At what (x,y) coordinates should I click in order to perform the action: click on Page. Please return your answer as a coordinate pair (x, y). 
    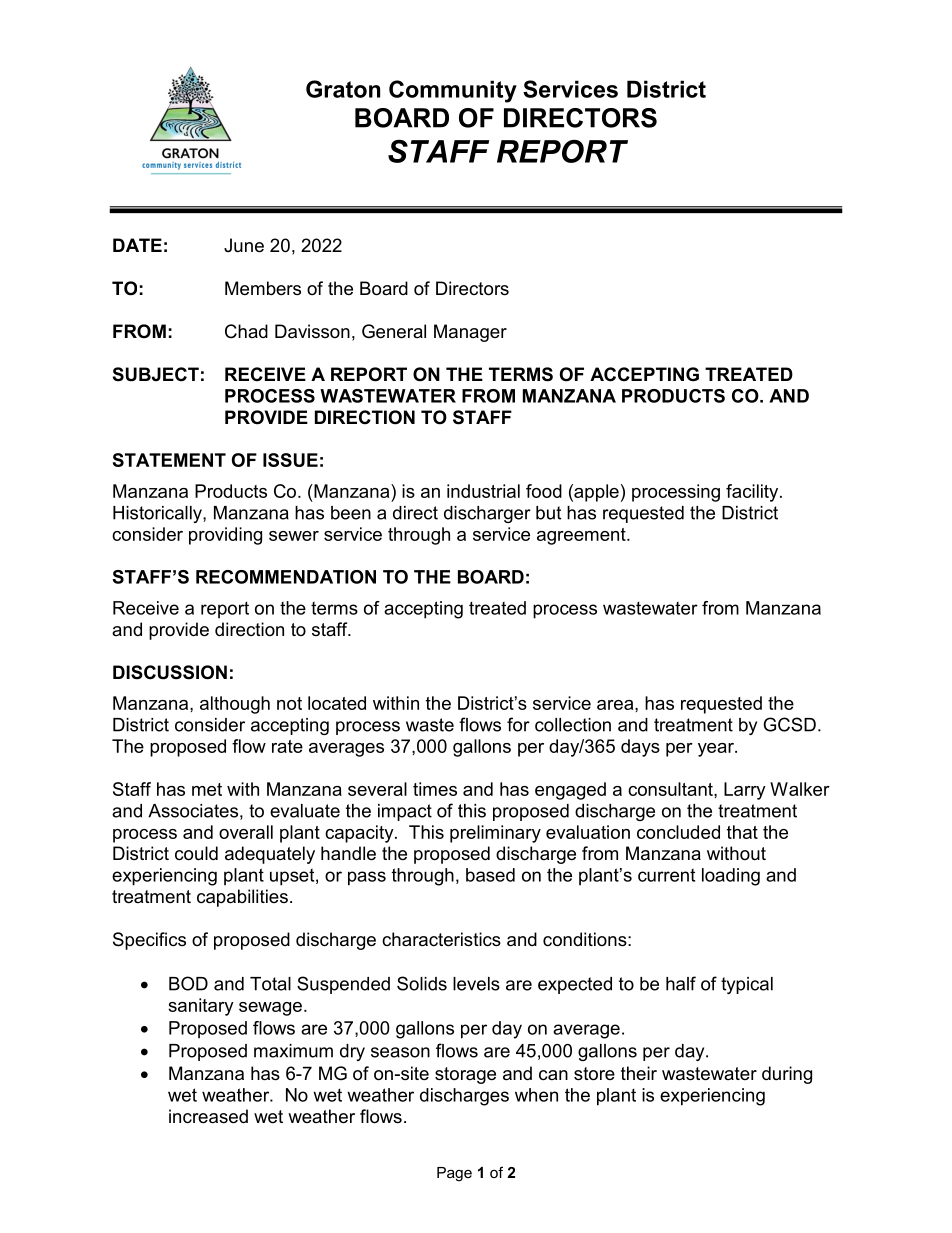
    Looking at the image, I should click on (454, 1174).
